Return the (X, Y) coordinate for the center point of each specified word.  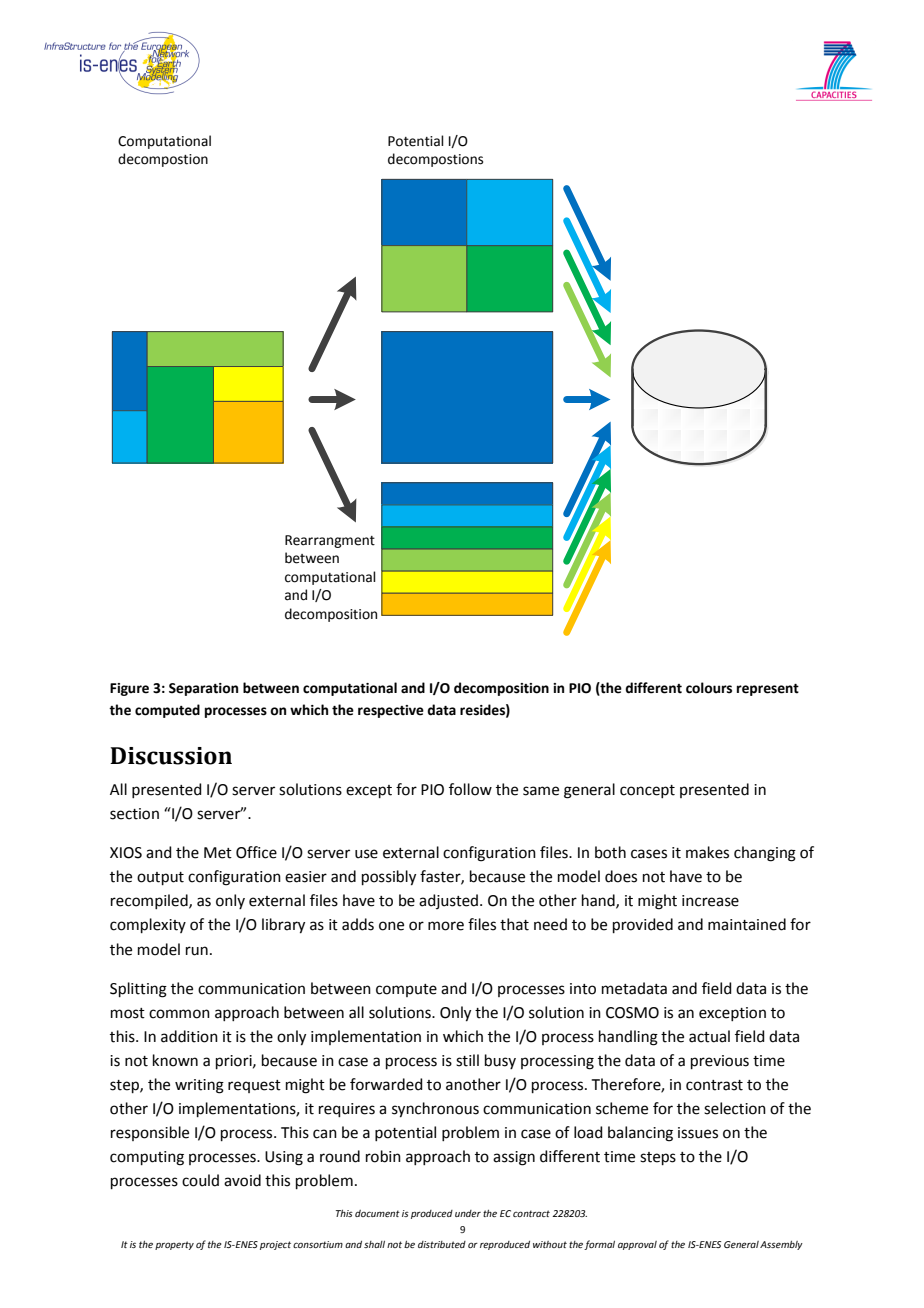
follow (470, 789)
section (134, 814)
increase (710, 901)
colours (709, 688)
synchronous (435, 1110)
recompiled (150, 901)
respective (391, 711)
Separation (203, 689)
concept (647, 791)
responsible (150, 1133)
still (467, 1060)
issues (698, 1133)
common (179, 1014)
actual (709, 1036)
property (174, 1245)
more (446, 926)
